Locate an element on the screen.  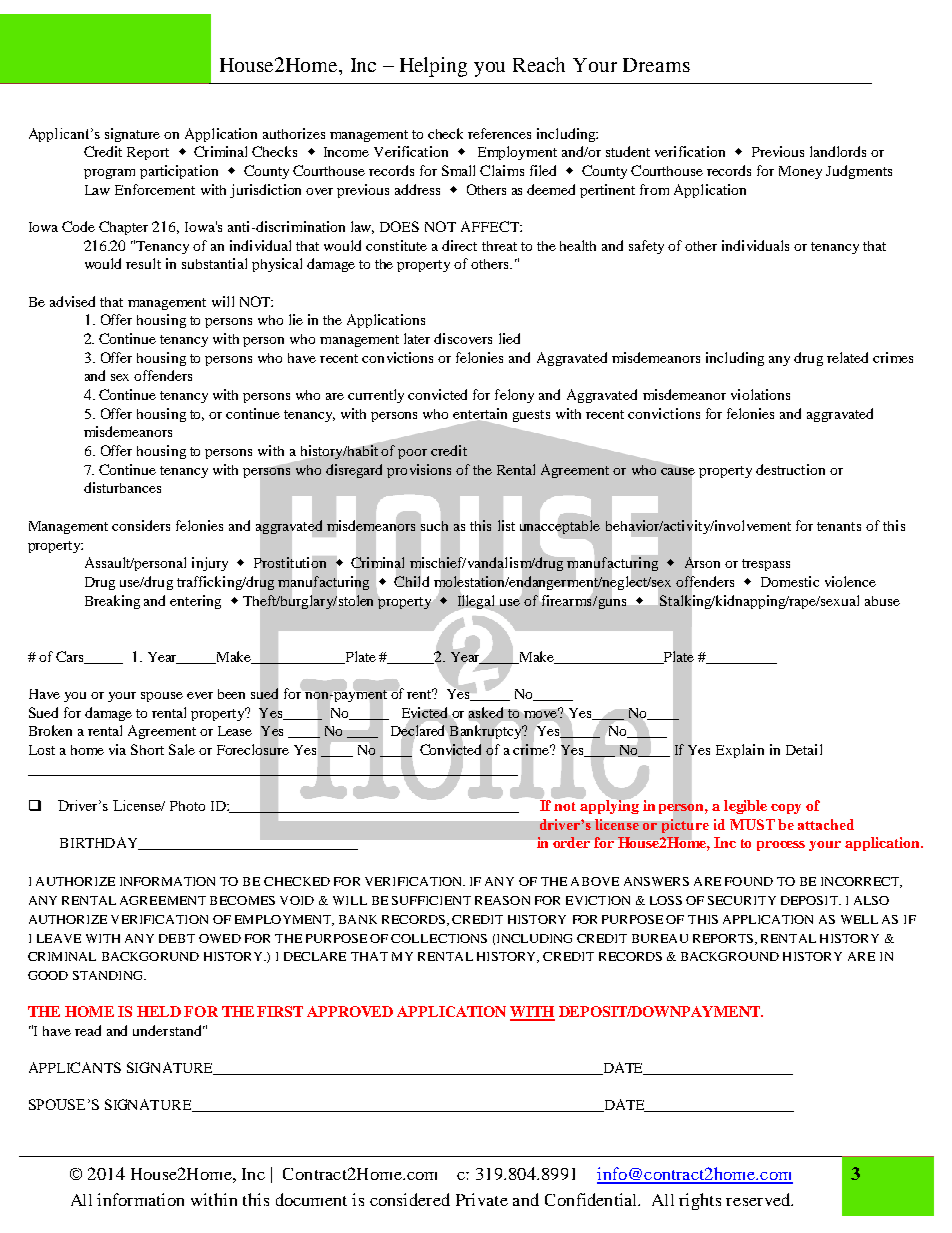
Breaking is located at coordinates (112, 602).
